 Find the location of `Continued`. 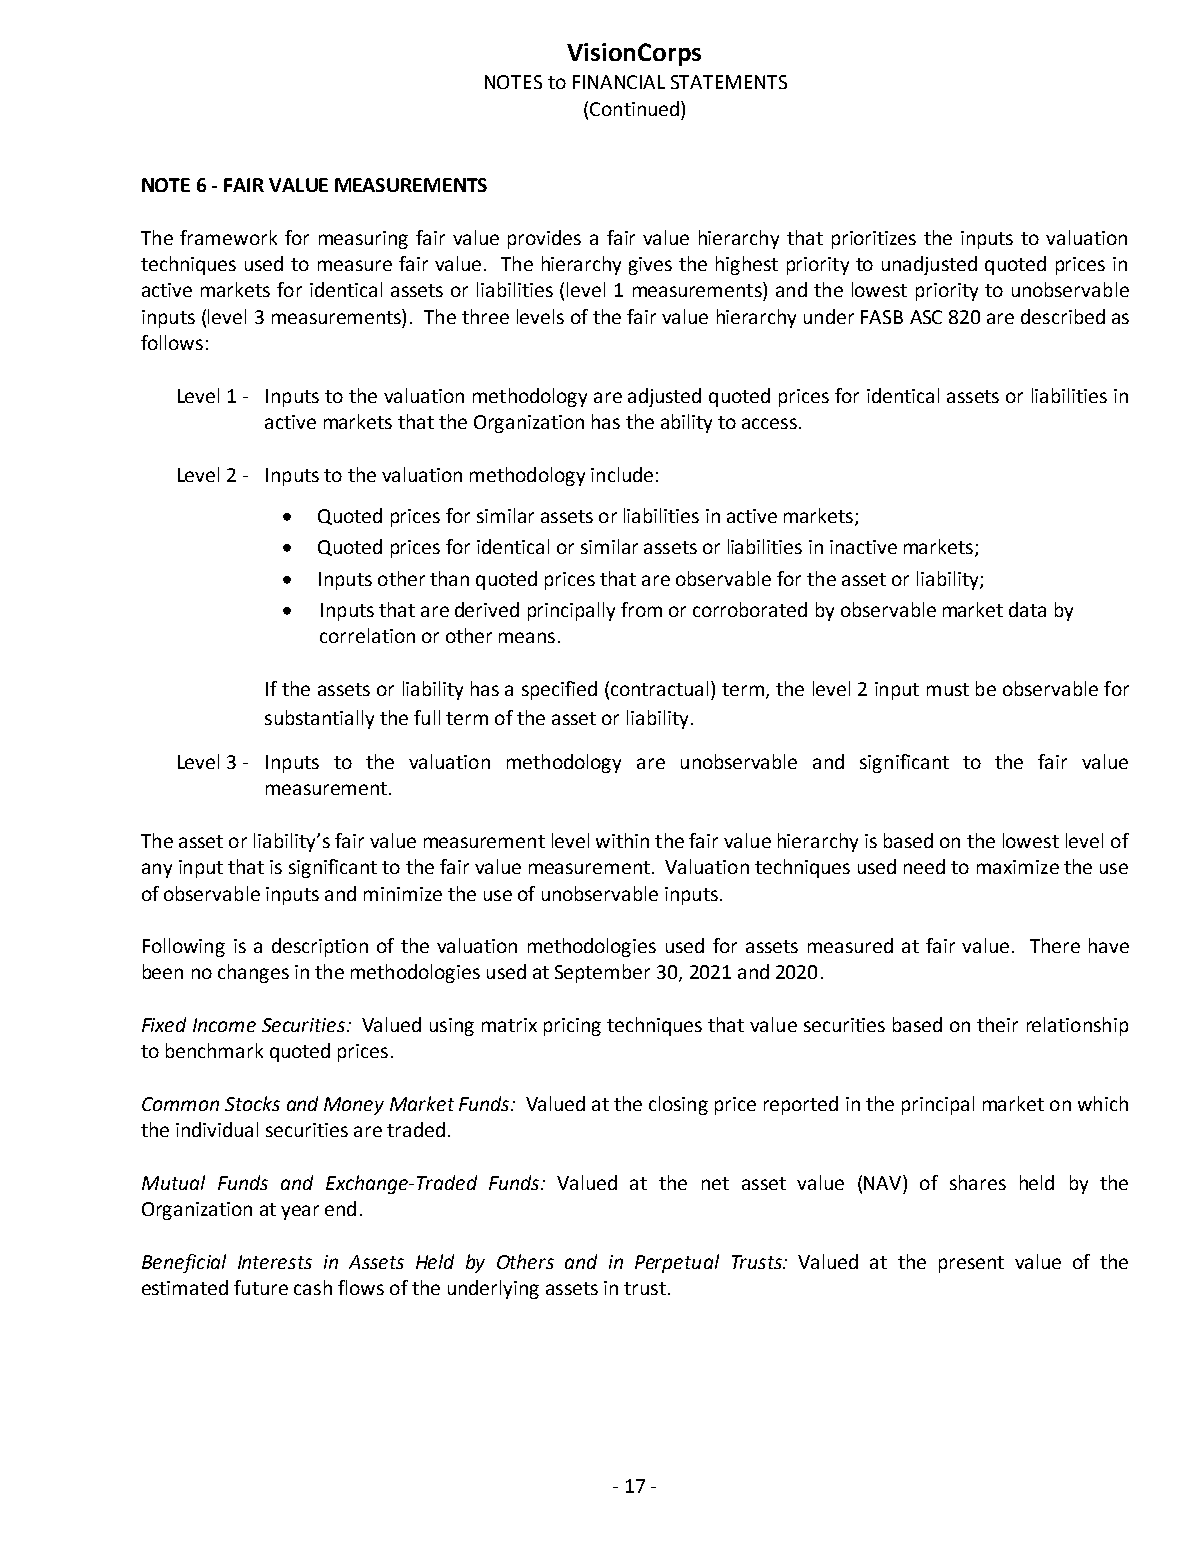

Continued is located at coordinates (634, 108).
